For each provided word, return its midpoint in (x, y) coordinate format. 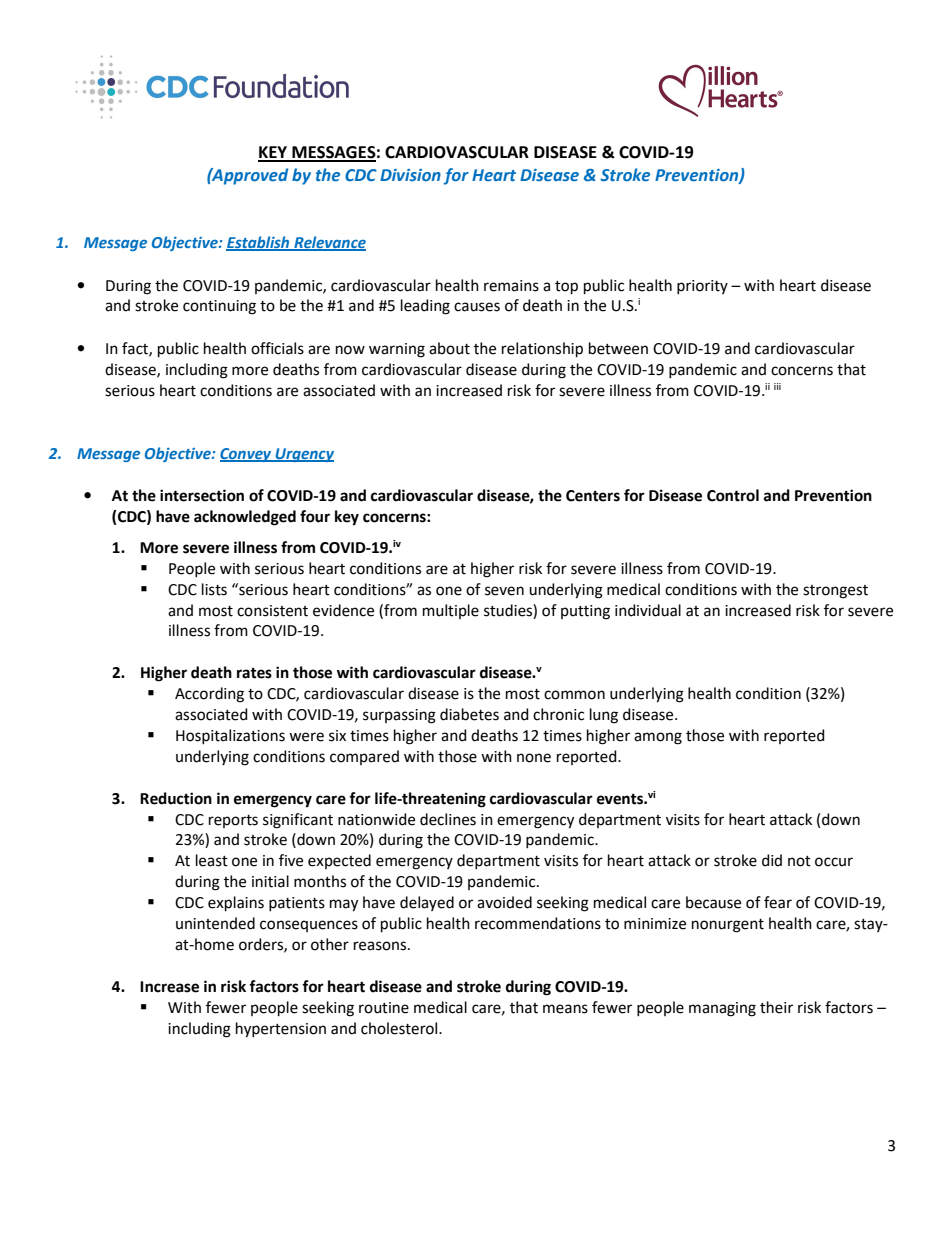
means (565, 1009)
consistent (272, 611)
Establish (259, 243)
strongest (835, 592)
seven (504, 591)
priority (702, 287)
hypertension (281, 1030)
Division (410, 175)
